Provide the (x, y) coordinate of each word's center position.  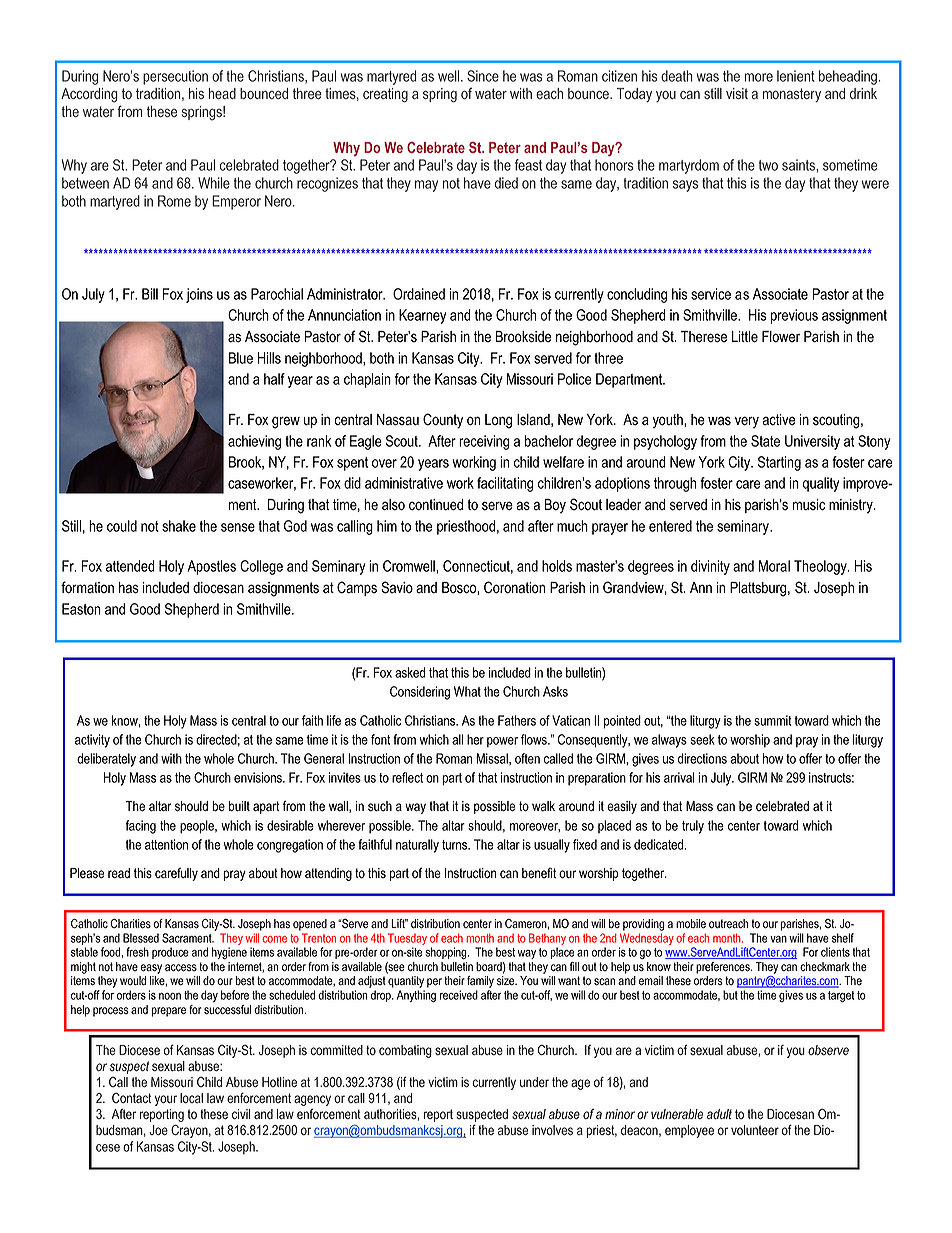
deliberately (106, 760)
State (765, 441)
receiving (484, 442)
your (166, 1100)
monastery (792, 95)
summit (773, 720)
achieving (254, 442)
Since (483, 76)
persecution (175, 77)
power (502, 742)
